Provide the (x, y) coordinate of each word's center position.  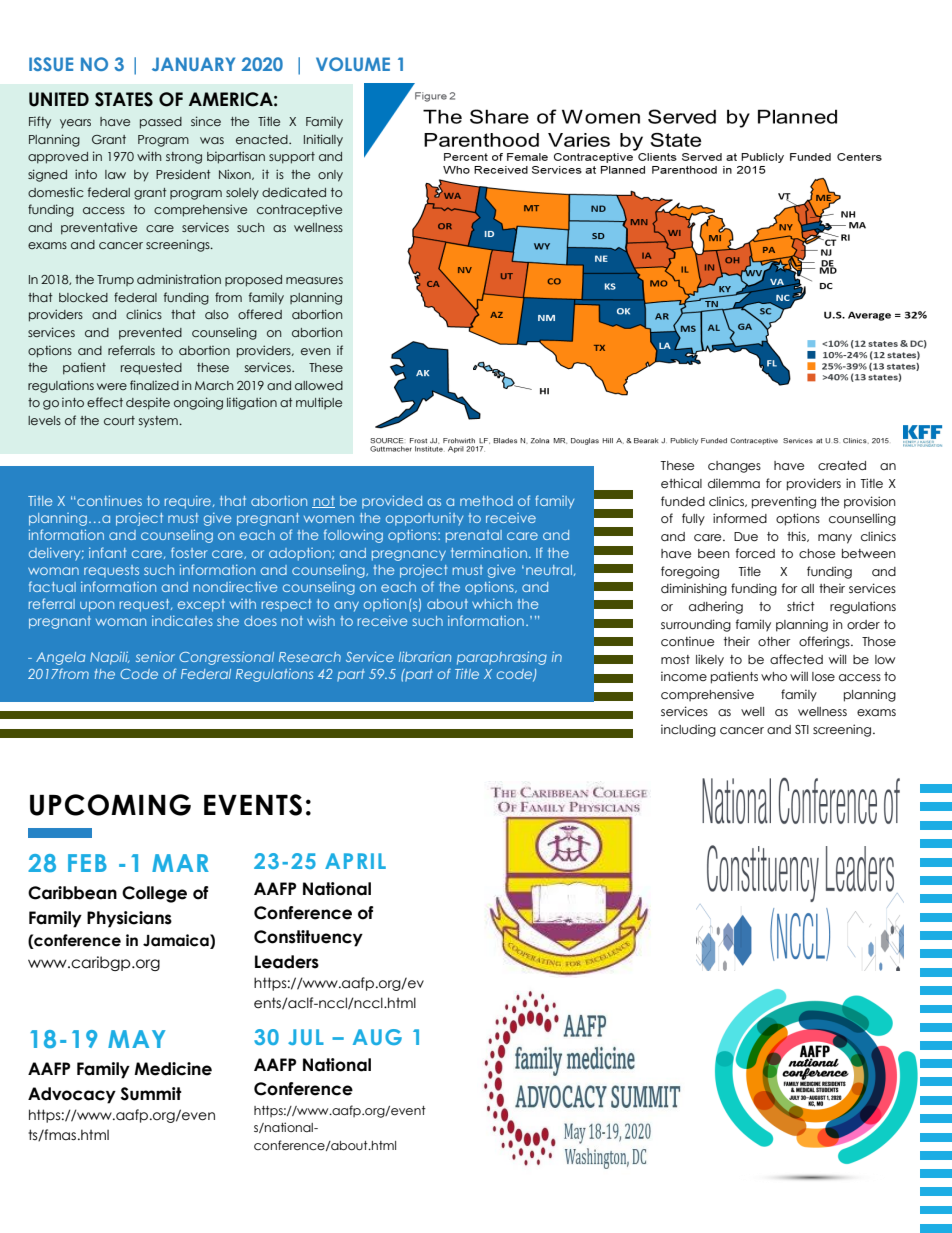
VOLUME (353, 64)
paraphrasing (502, 658)
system (159, 422)
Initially (323, 140)
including (688, 730)
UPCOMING (110, 805)
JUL (306, 1037)
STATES (124, 99)
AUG (377, 1037)
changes (734, 467)
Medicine (173, 1069)
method (486, 501)
